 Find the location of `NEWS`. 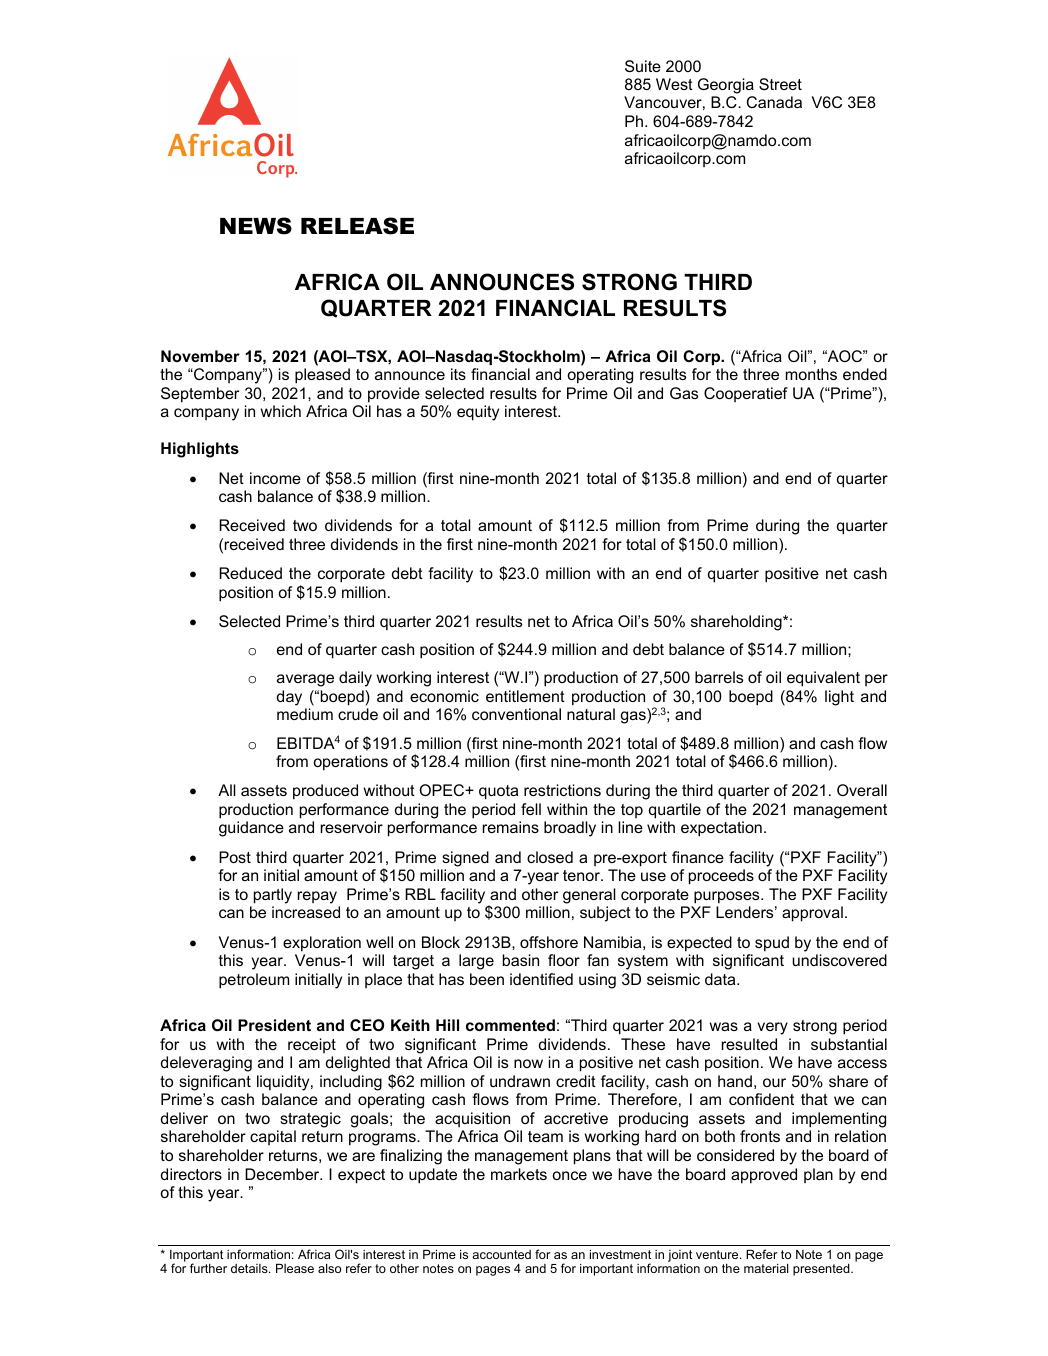

NEWS is located at coordinates (256, 226).
